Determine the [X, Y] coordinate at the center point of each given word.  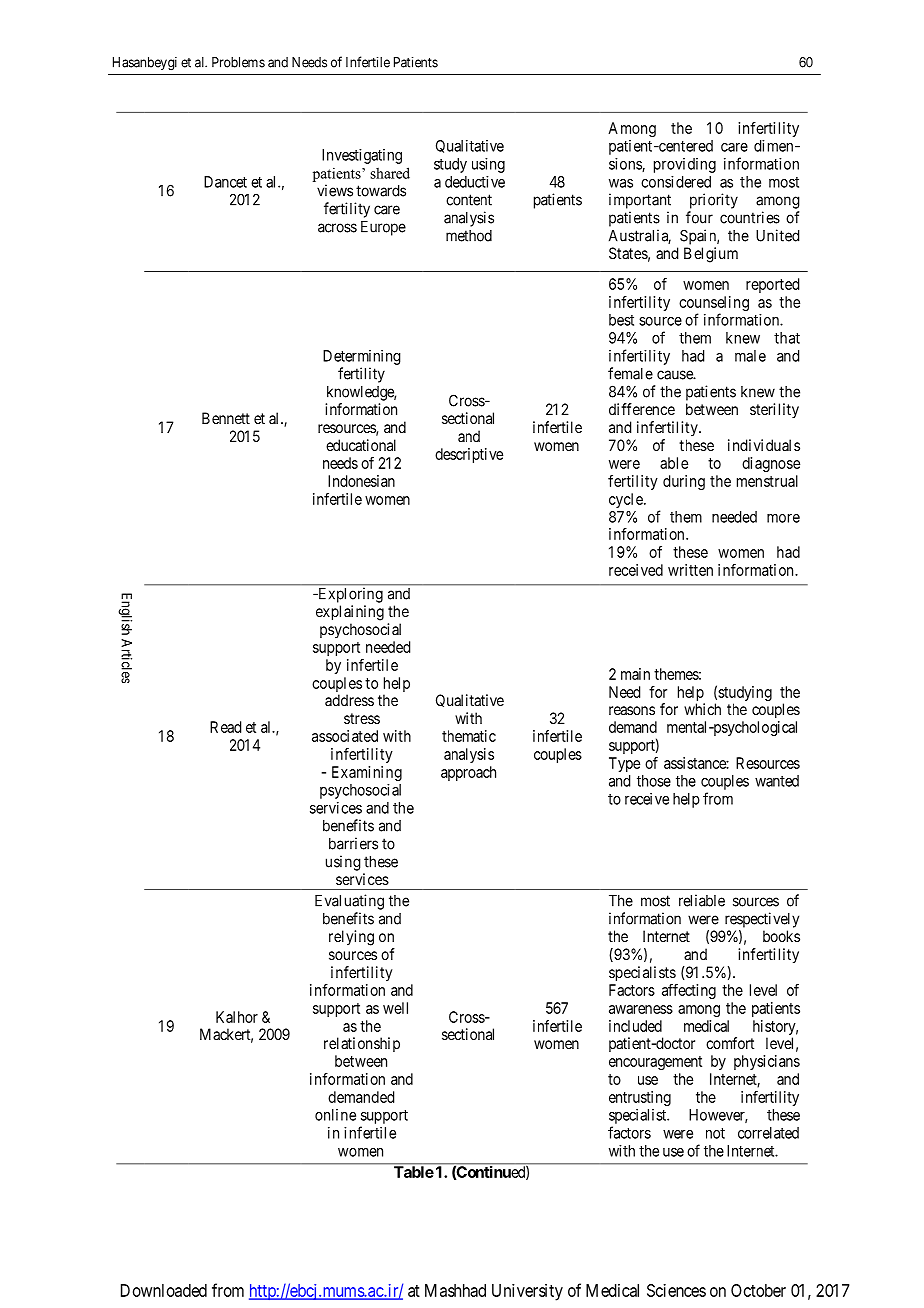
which [702, 709]
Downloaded [164, 1290]
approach [468, 773]
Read [225, 727]
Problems [238, 62]
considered [676, 182]
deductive [475, 182]
